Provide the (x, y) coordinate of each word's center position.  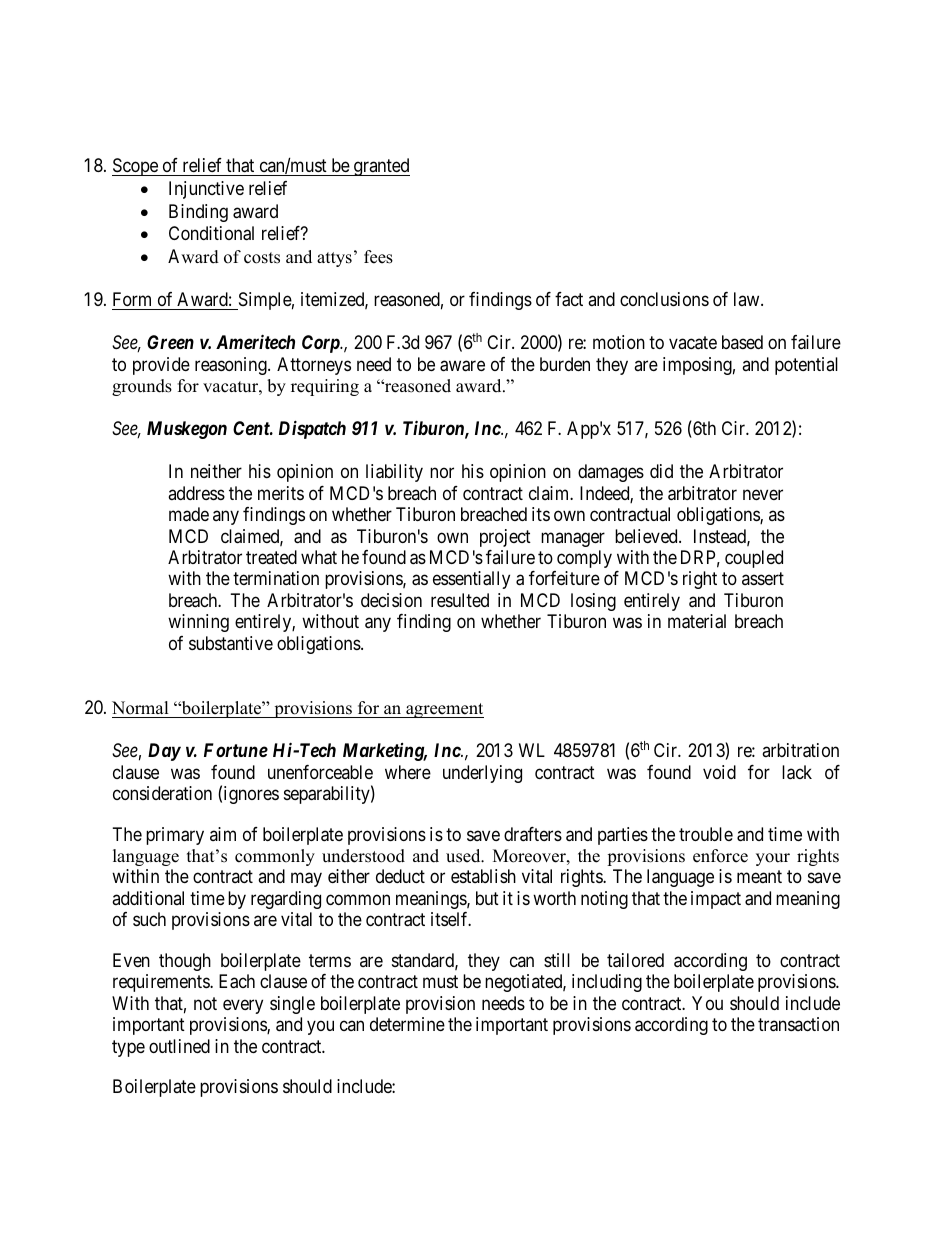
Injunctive (206, 190)
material (697, 621)
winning (198, 623)
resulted (460, 600)
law (748, 299)
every (243, 1006)
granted (381, 167)
